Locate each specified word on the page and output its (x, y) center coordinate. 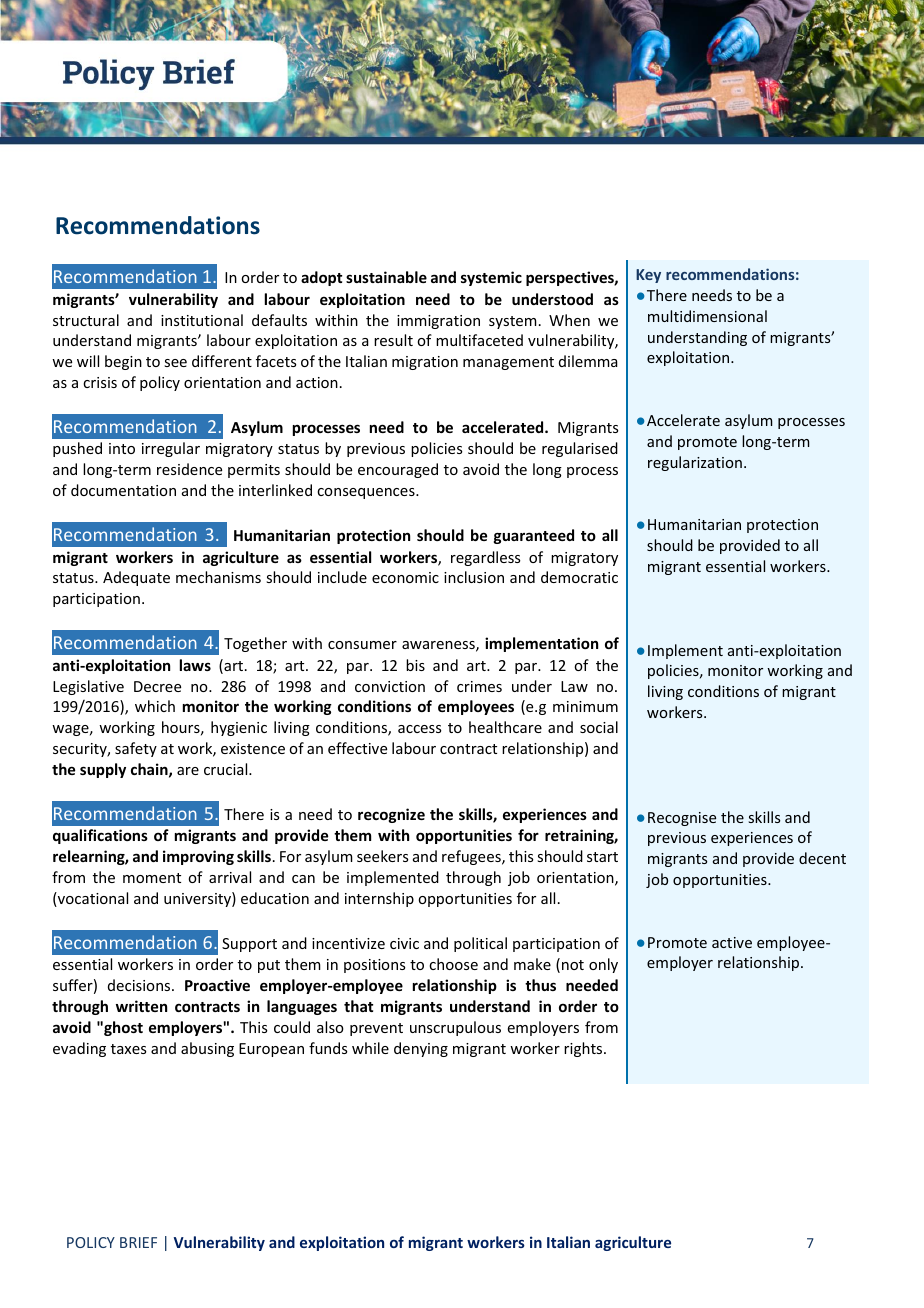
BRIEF (138, 1242)
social (599, 727)
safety (136, 749)
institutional (202, 320)
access (419, 729)
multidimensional (707, 316)
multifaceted (479, 340)
